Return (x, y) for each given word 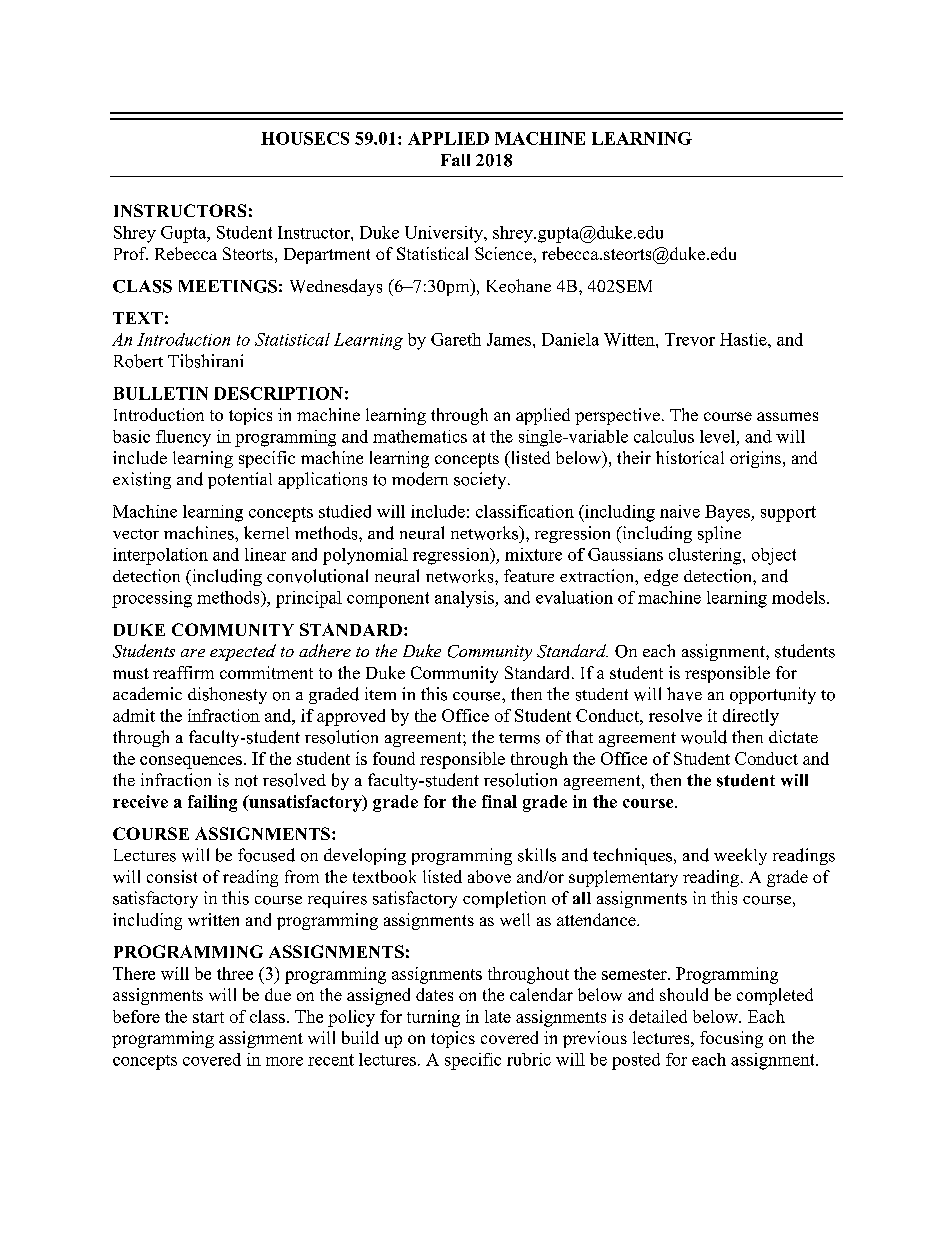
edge (661, 577)
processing (152, 599)
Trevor (690, 339)
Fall (455, 160)
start (208, 1017)
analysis (465, 599)
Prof (131, 253)
